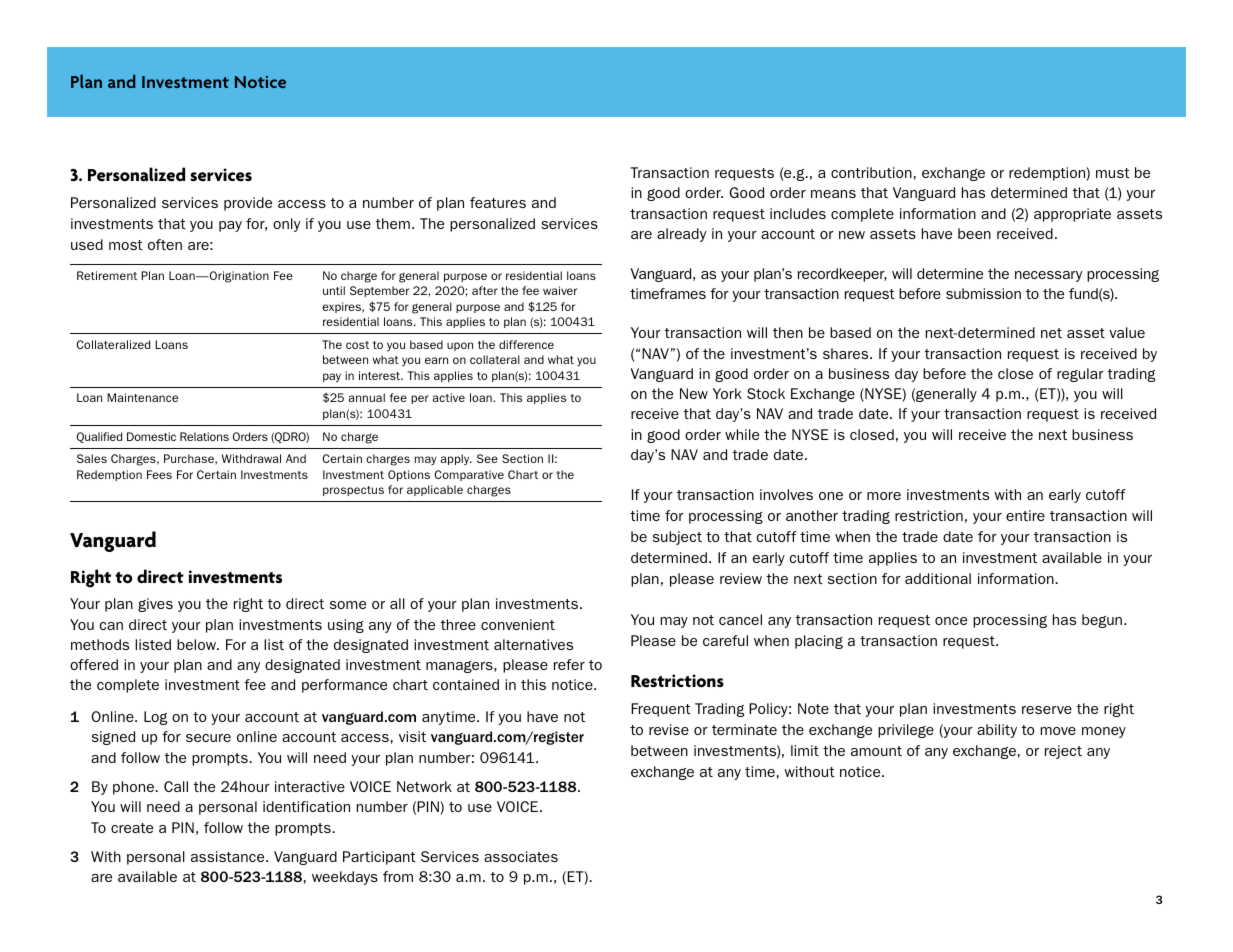 The image size is (1233, 952). What do you see at coordinates (1072, 215) in the screenshot?
I see `appropriate` at bounding box center [1072, 215].
